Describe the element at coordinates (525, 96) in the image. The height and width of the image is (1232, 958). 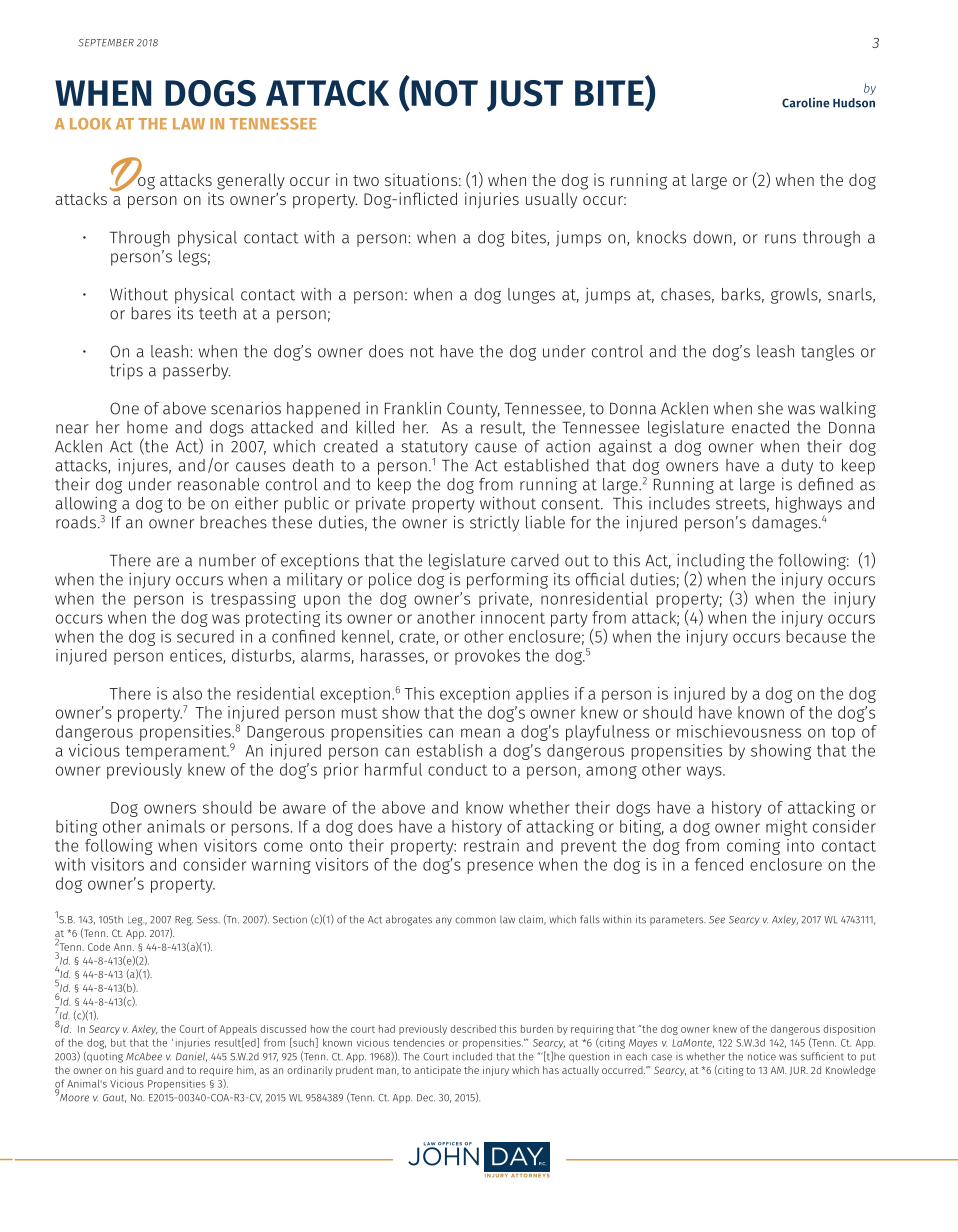
I see `JUST` at that location.
